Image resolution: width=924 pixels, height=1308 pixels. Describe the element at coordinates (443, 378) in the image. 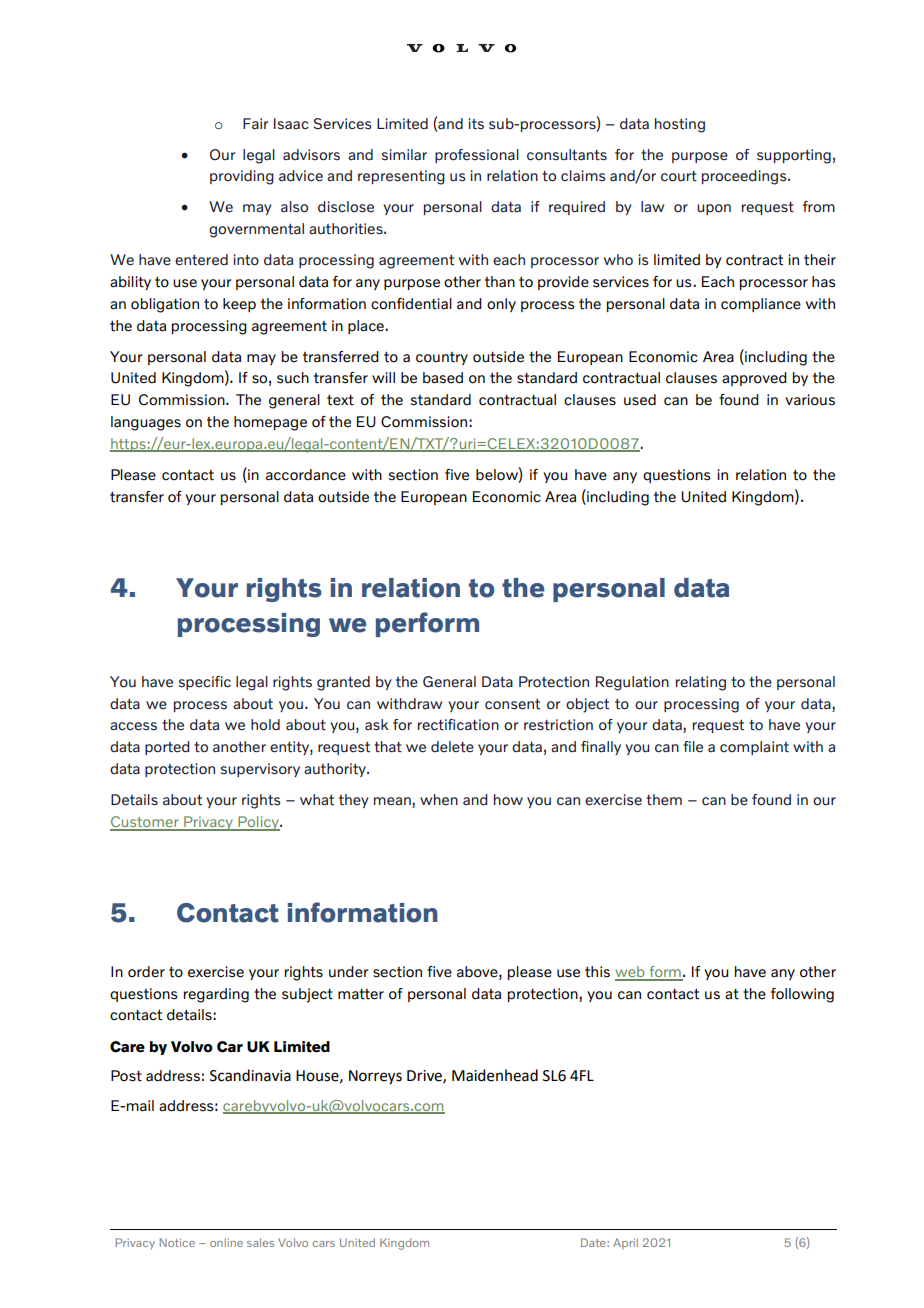

I see `based` at that location.
